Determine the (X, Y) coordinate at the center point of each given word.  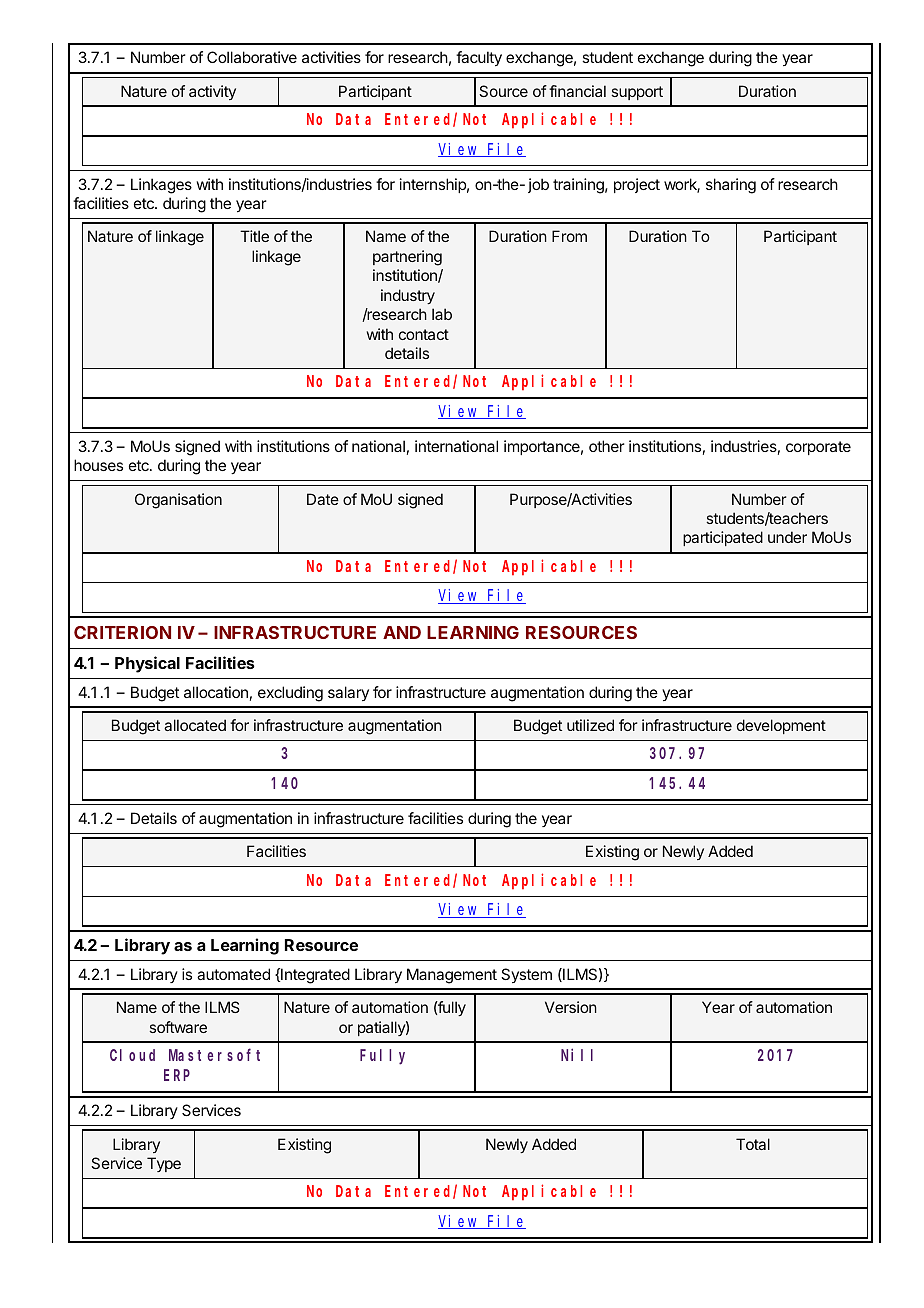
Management (452, 976)
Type (164, 1164)
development (781, 726)
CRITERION (122, 632)
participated (723, 538)
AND (402, 632)
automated (233, 974)
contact (424, 334)
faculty (479, 59)
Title (254, 236)
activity (212, 92)
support (637, 93)
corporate (818, 448)
